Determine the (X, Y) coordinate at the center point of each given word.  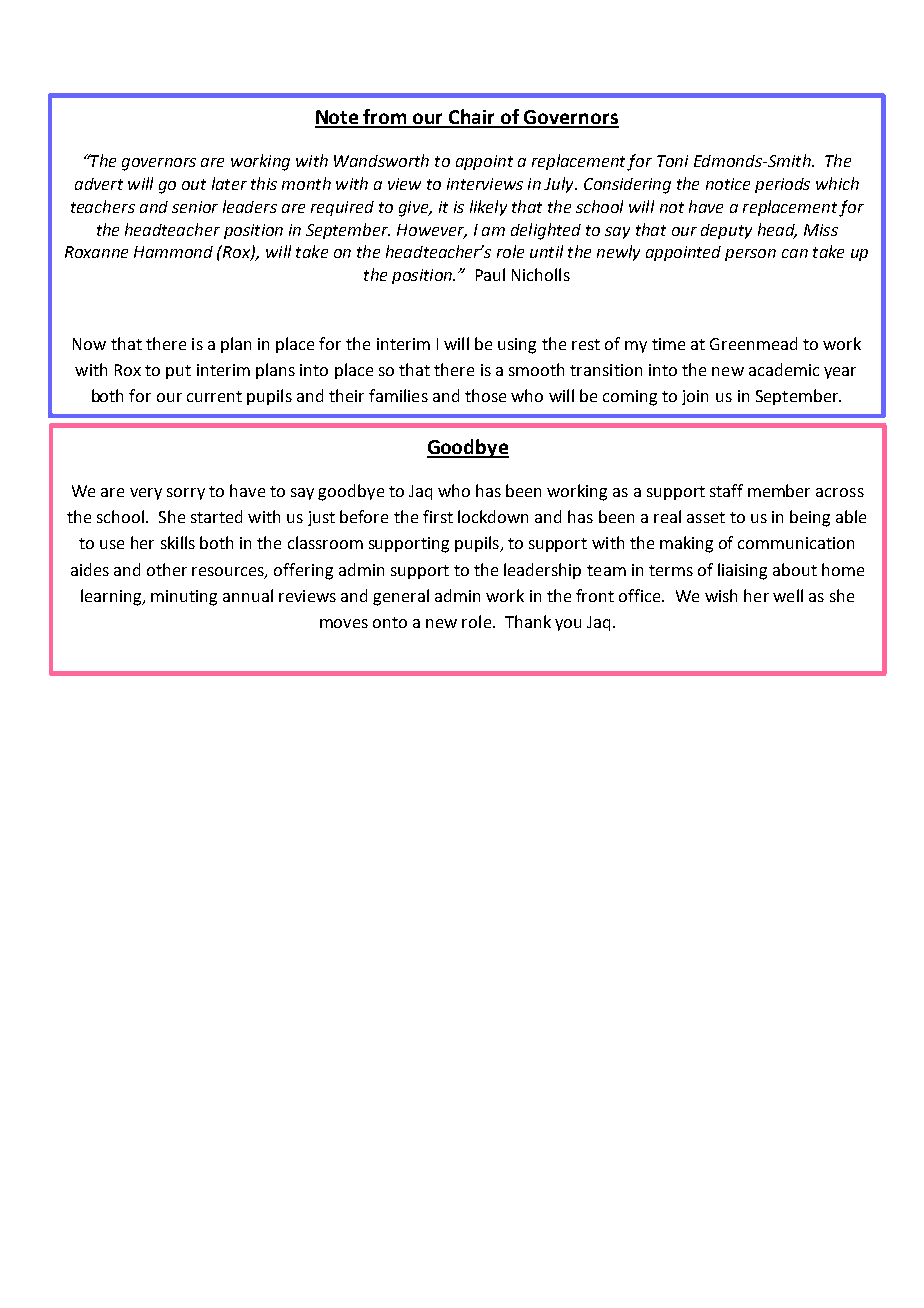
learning (112, 597)
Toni (672, 161)
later (229, 183)
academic (784, 369)
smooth (536, 369)
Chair (472, 118)
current (214, 396)
